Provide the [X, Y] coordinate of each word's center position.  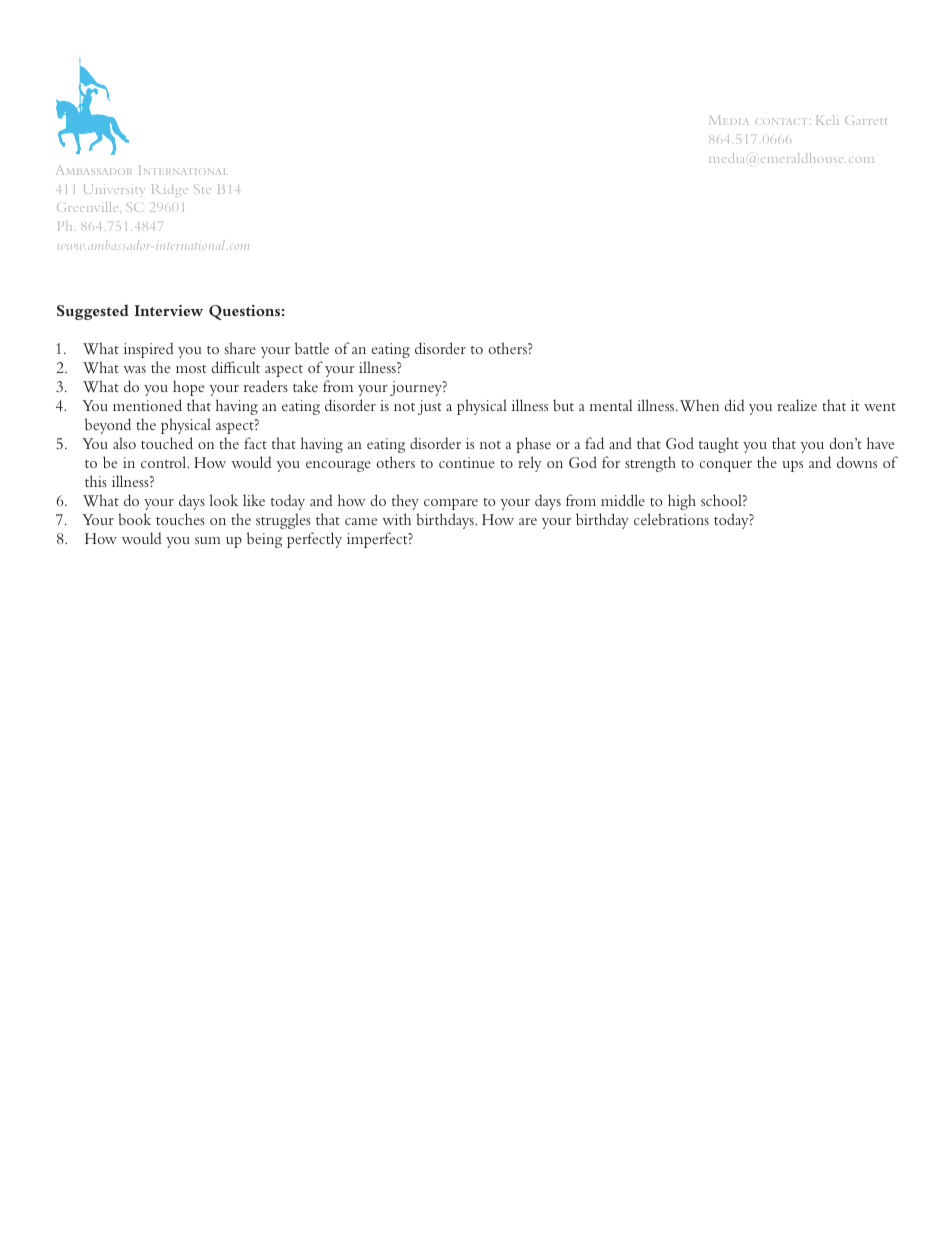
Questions [244, 312]
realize [797, 405]
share [240, 348]
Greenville [89, 207]
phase [533, 445]
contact [780, 121]
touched [167, 443]
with [396, 519]
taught [719, 445]
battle [312, 348]
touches [180, 519]
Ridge [170, 190]
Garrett [866, 120]
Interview [168, 310]
